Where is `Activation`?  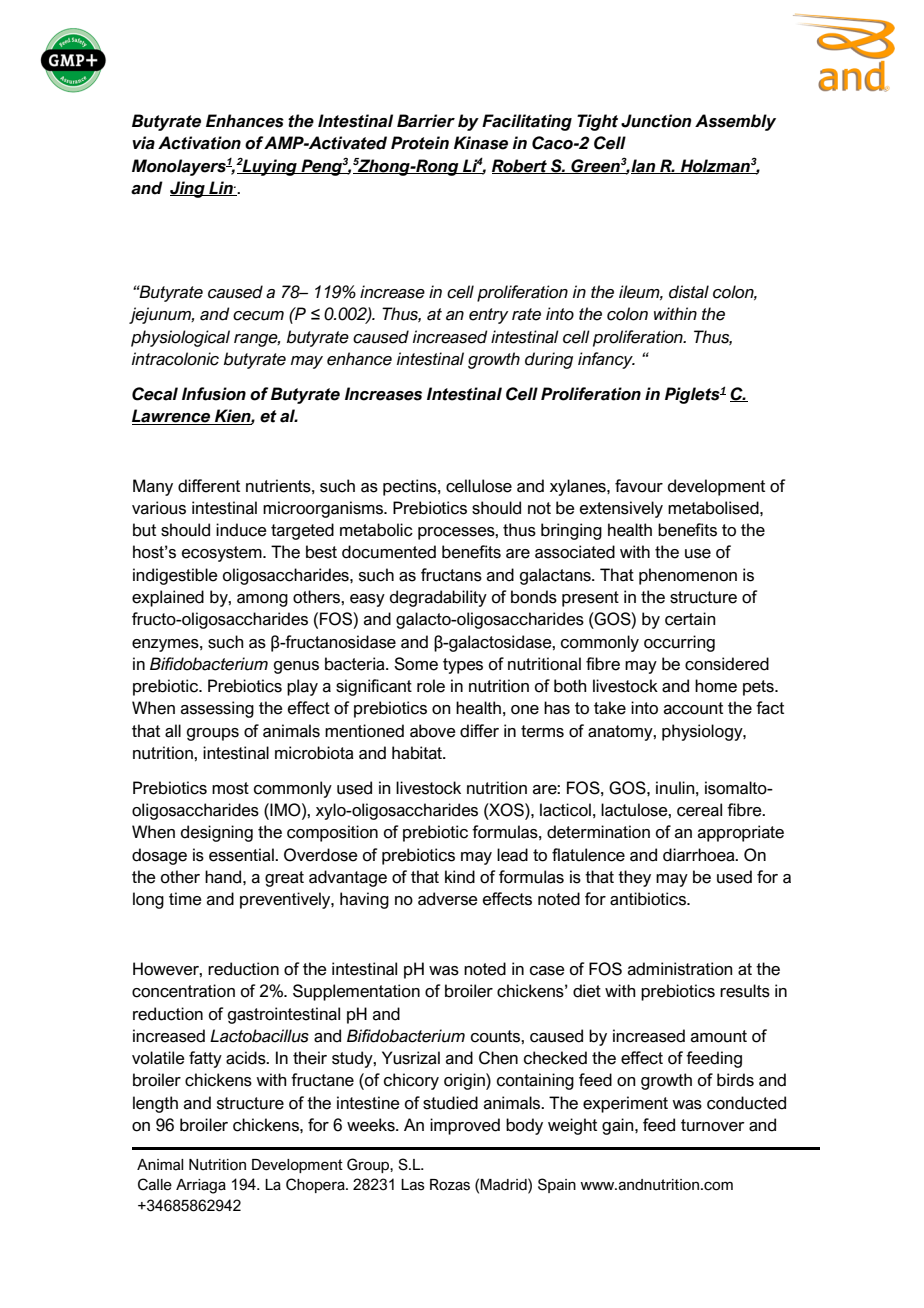 Activation is located at coordinates (199, 143).
